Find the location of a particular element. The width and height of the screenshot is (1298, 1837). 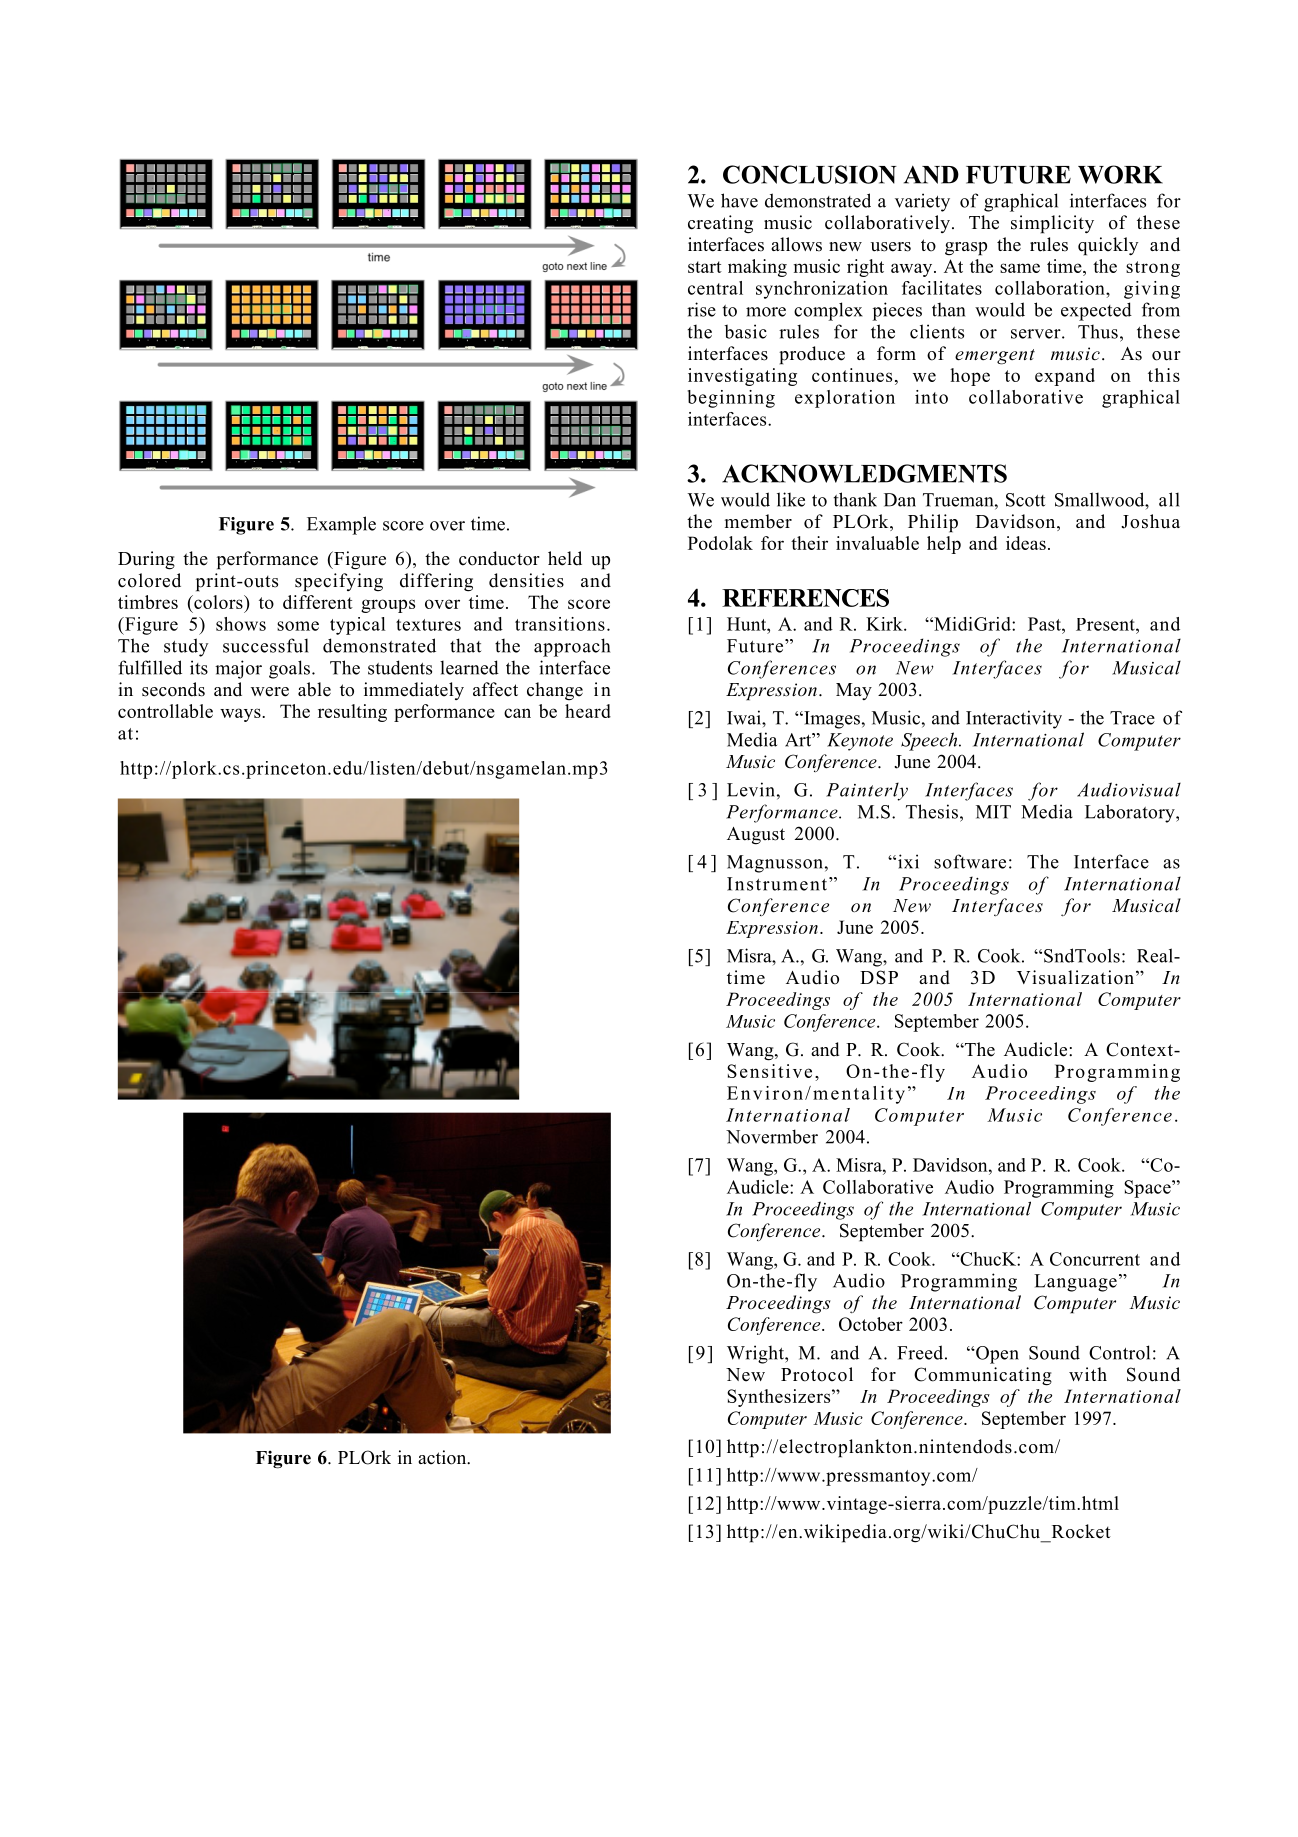

ways is located at coordinates (241, 715).
